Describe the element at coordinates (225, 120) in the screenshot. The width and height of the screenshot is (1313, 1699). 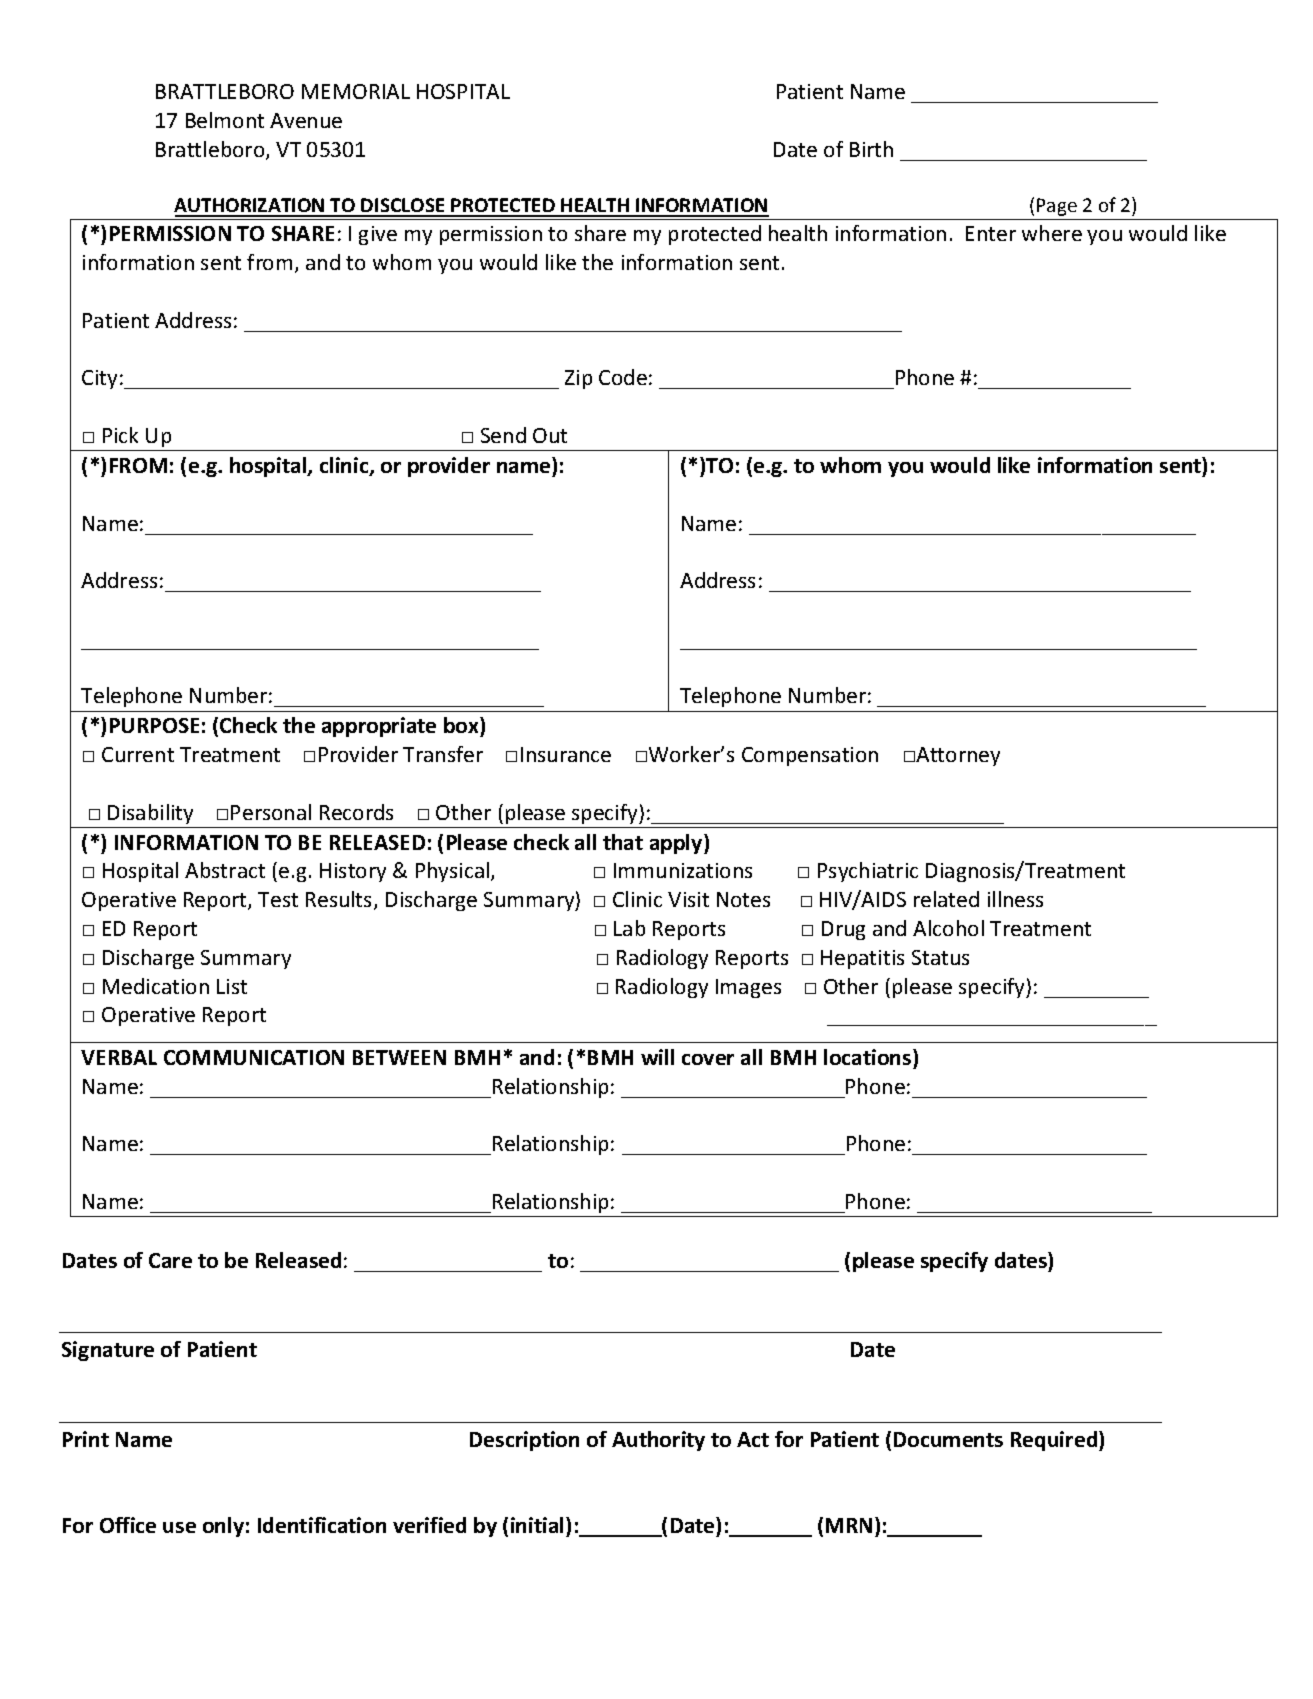
I see `Belmont` at that location.
